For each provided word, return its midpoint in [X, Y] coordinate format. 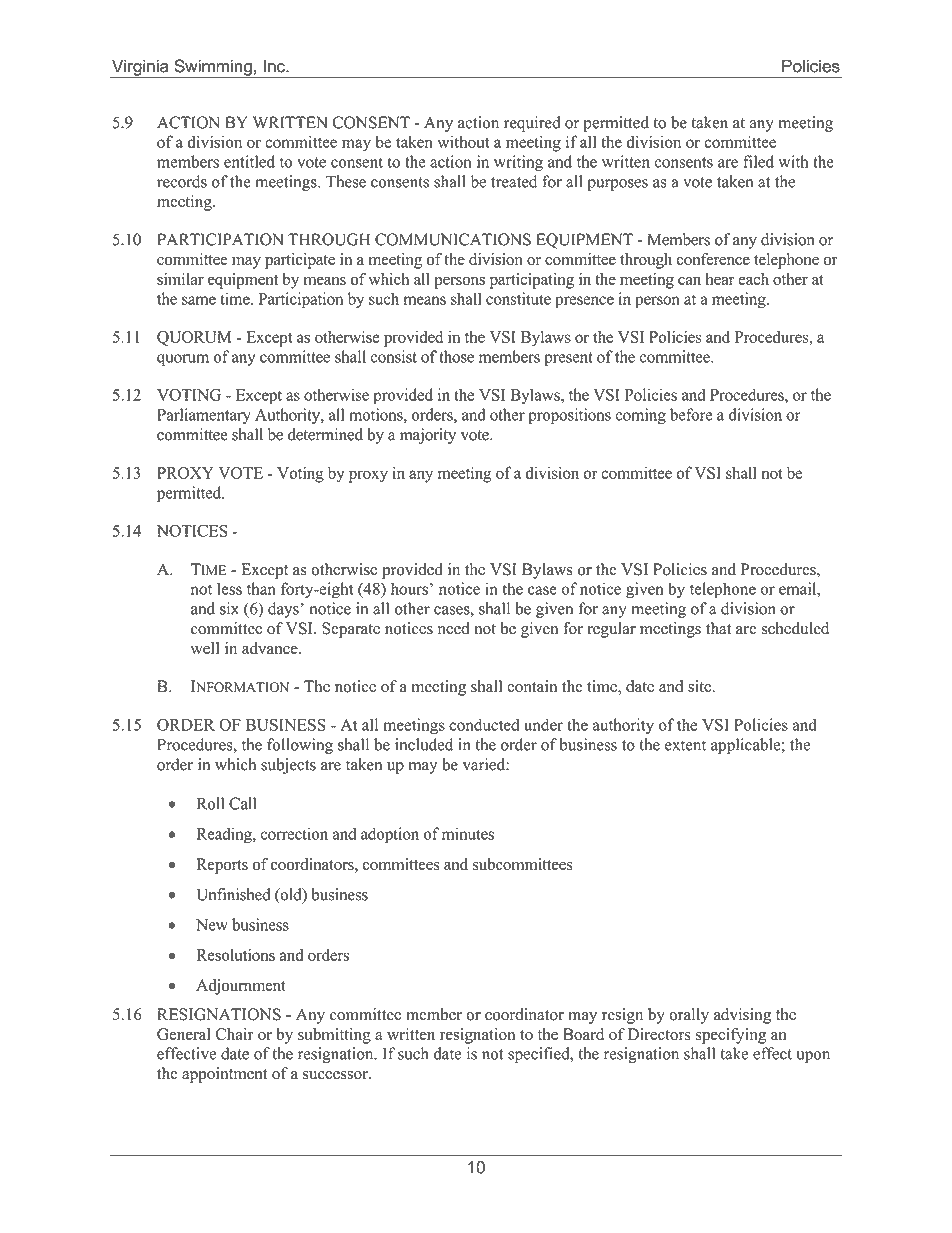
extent [685, 745]
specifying [731, 1036]
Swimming [213, 68]
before [691, 414]
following [300, 746]
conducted [484, 724]
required [532, 124]
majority [428, 436]
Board [583, 1034]
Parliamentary [204, 416]
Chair [235, 1034]
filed [758, 161]
